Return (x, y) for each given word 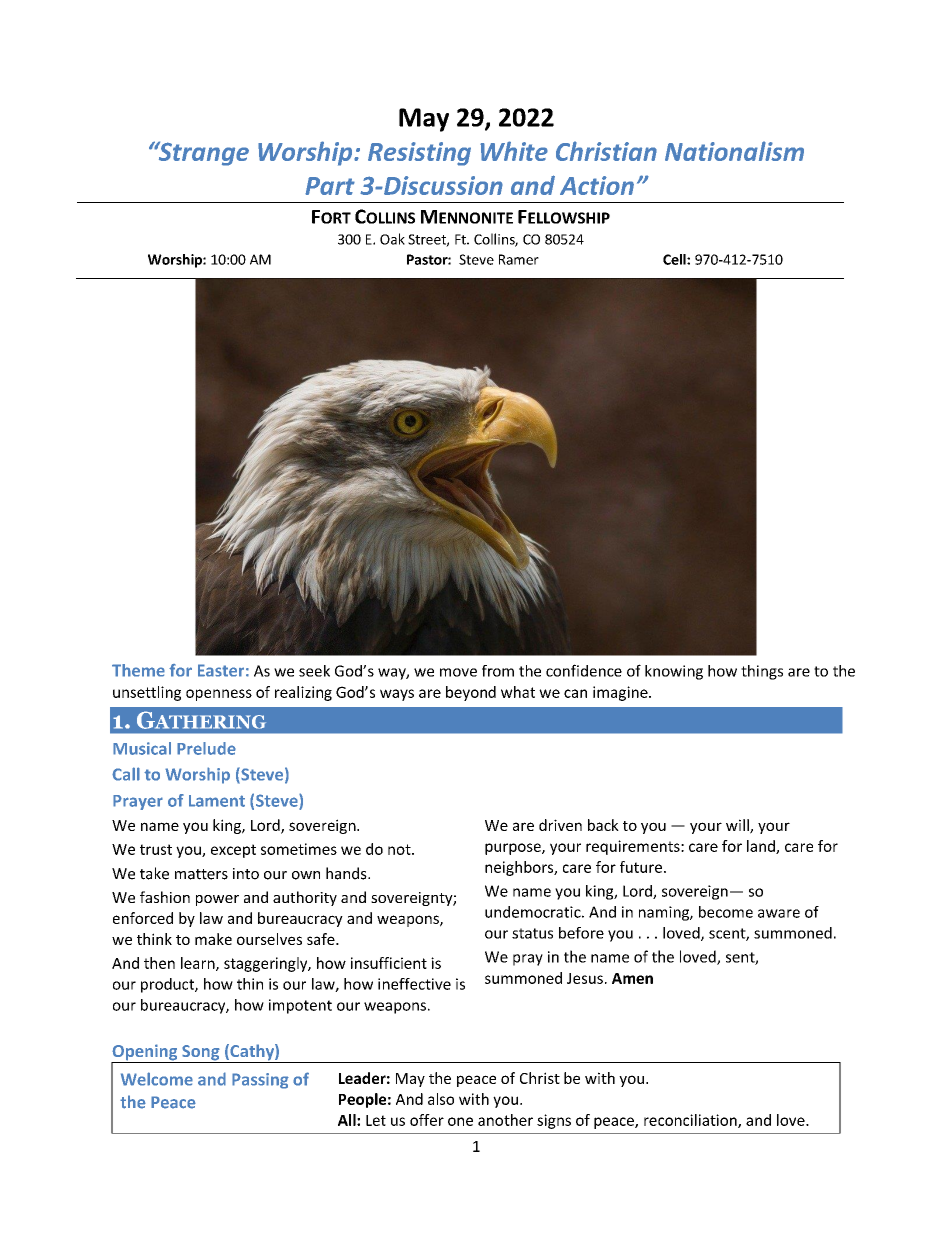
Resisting (419, 154)
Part (330, 186)
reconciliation (691, 1121)
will (738, 826)
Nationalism (734, 151)
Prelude (206, 748)
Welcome (157, 1079)
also (441, 1099)
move (458, 672)
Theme (138, 670)
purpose (514, 849)
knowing (674, 672)
